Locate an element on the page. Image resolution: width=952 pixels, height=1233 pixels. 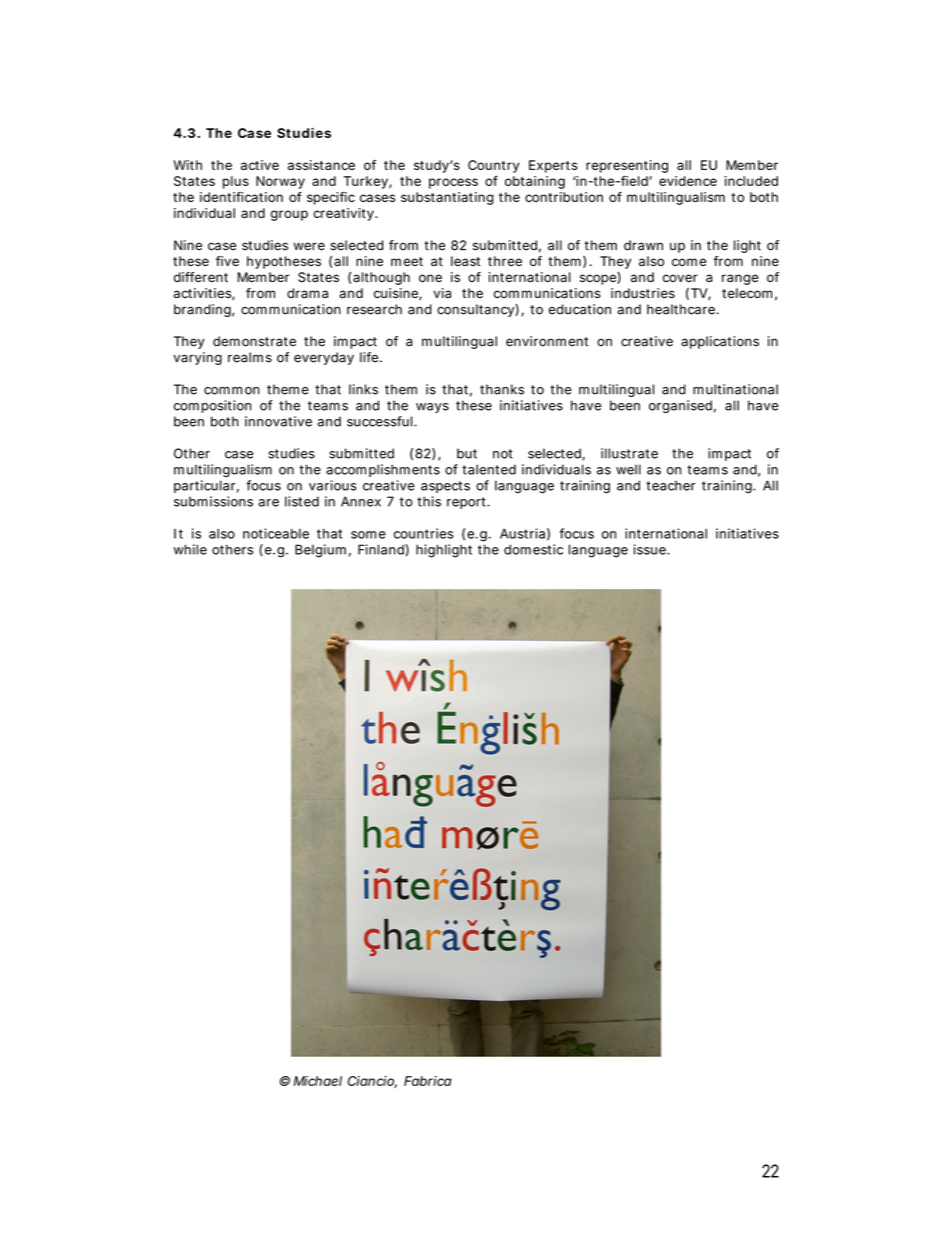
evidence is located at coordinates (688, 181).
